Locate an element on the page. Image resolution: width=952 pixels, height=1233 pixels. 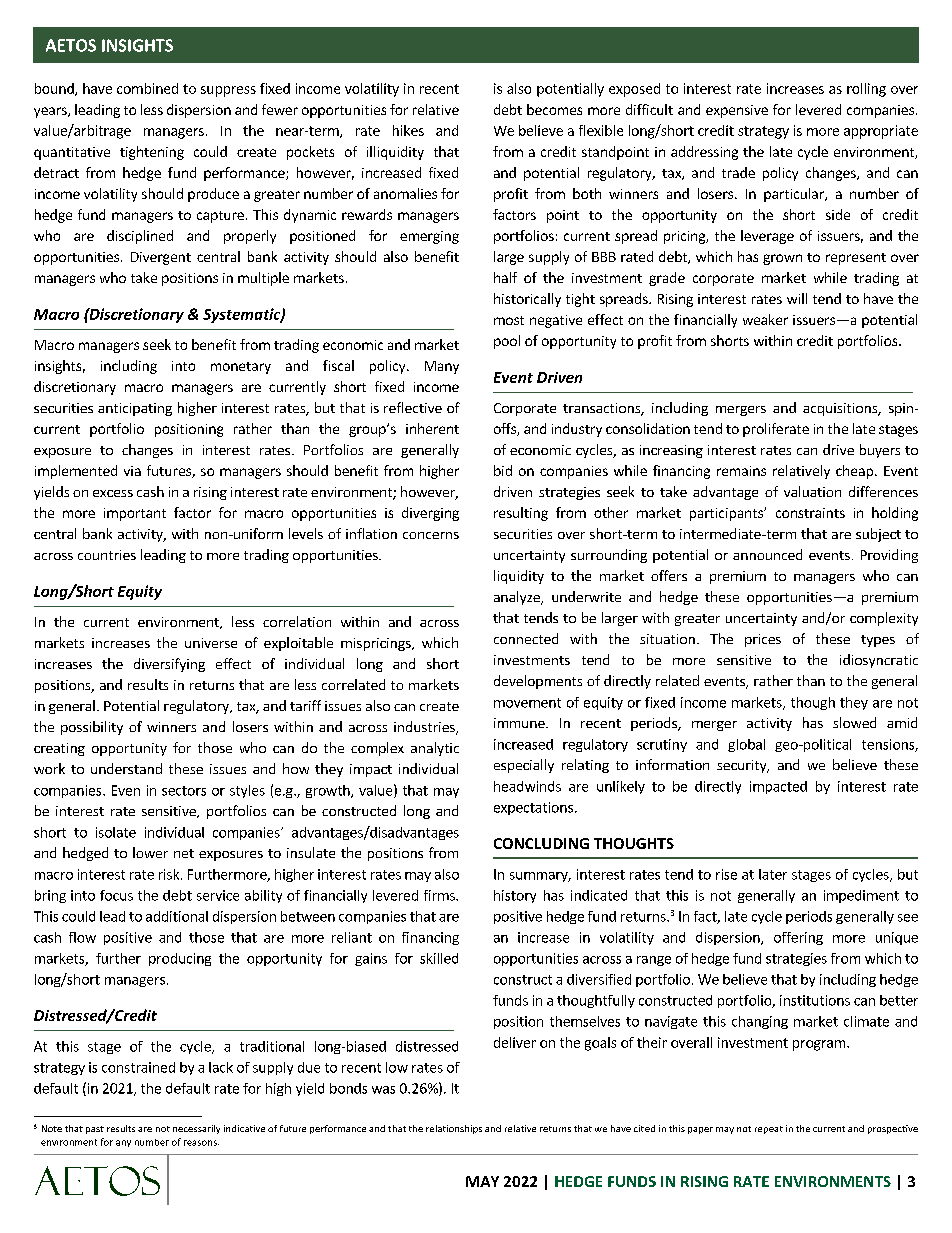
combined is located at coordinates (147, 88).
